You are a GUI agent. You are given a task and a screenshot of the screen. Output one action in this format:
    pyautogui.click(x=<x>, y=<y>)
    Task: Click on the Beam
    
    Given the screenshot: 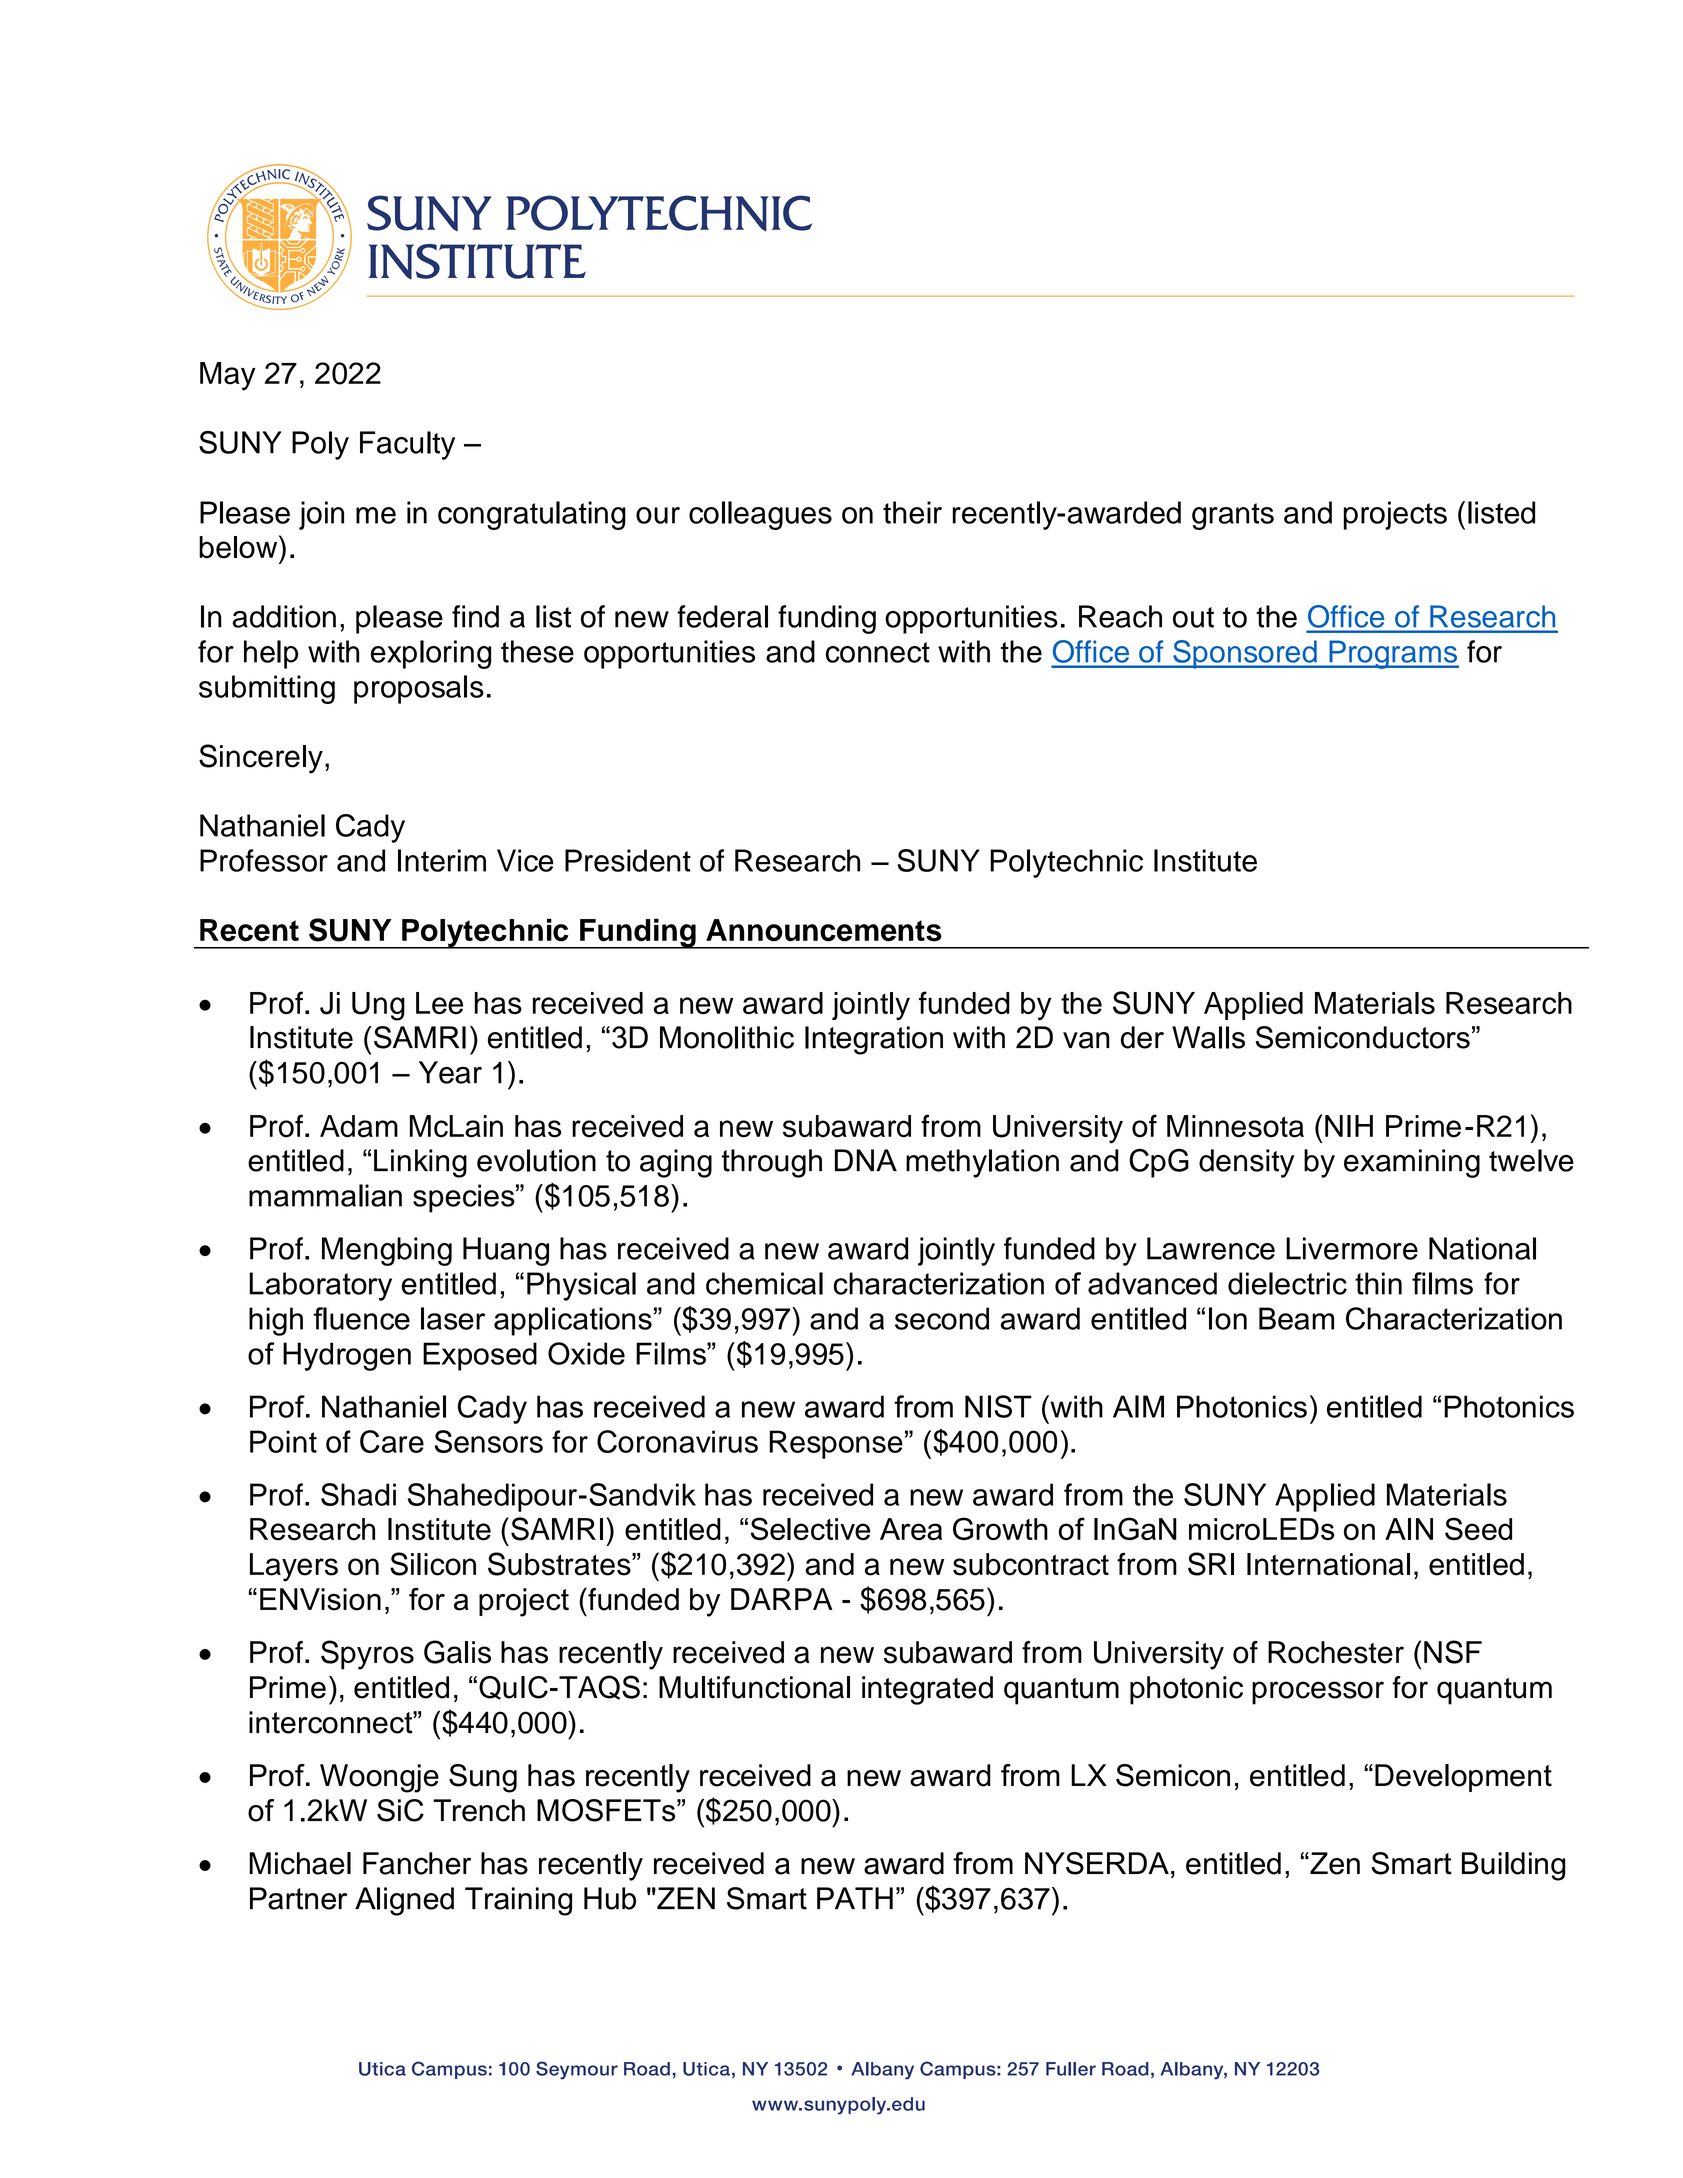 What is the action you would take?
    pyautogui.click(x=1296, y=1318)
